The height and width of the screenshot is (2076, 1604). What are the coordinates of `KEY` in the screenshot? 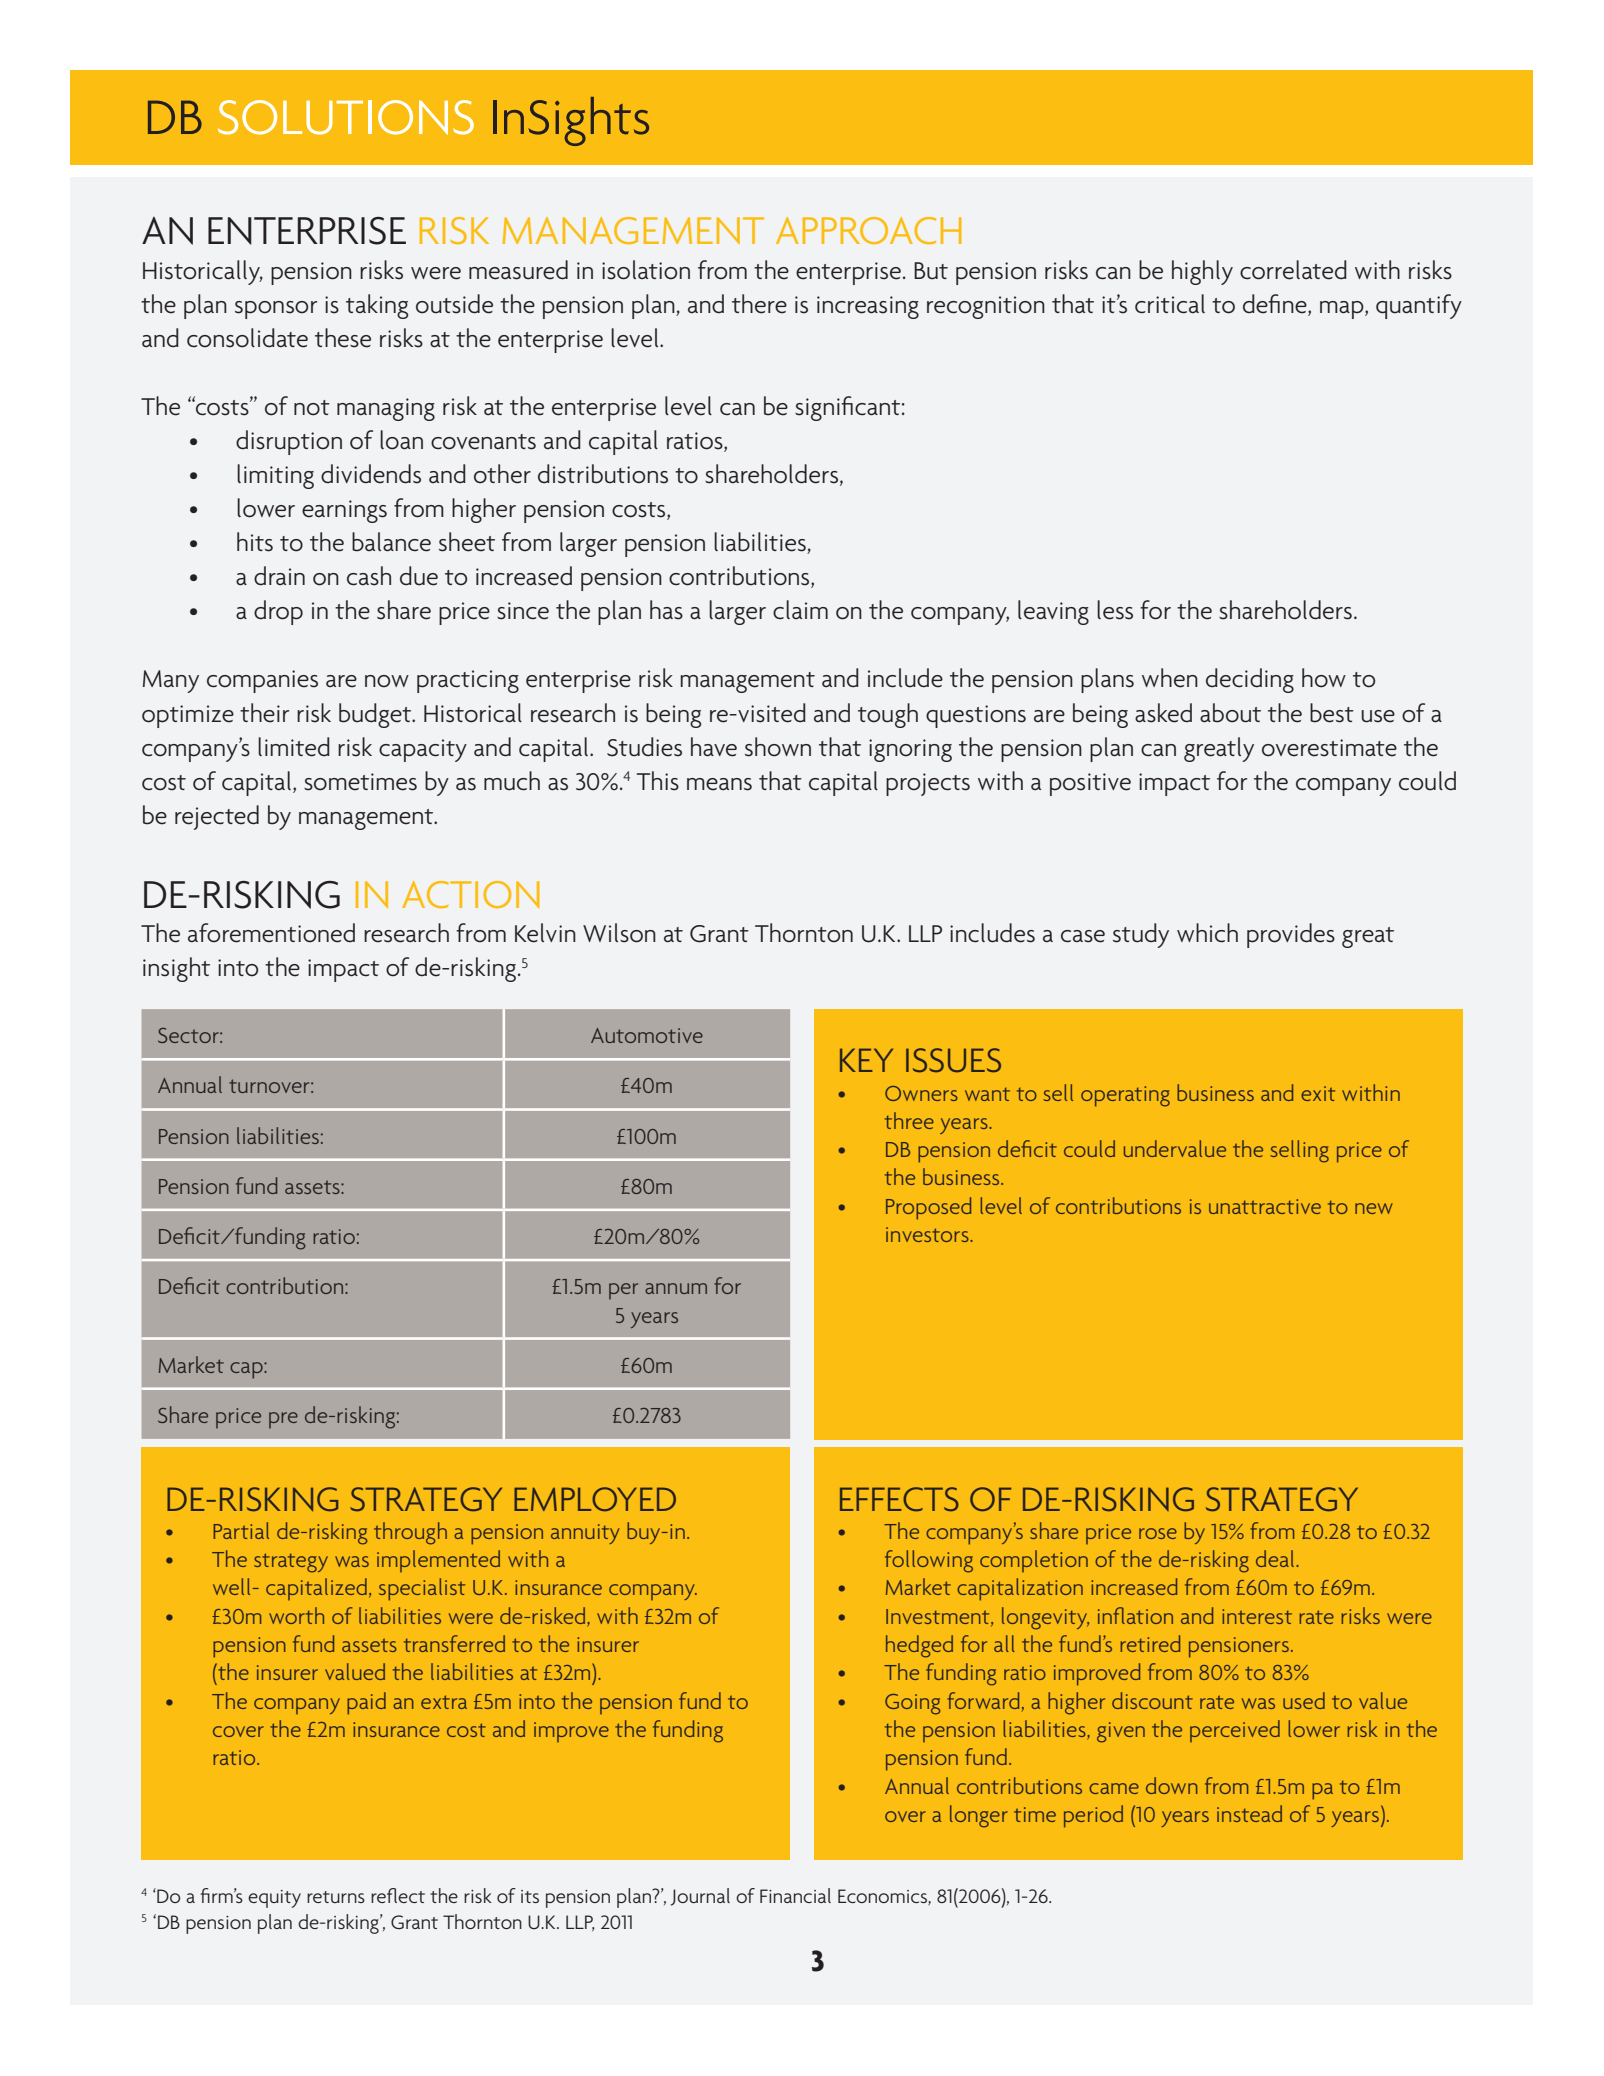 It's located at (866, 1060).
